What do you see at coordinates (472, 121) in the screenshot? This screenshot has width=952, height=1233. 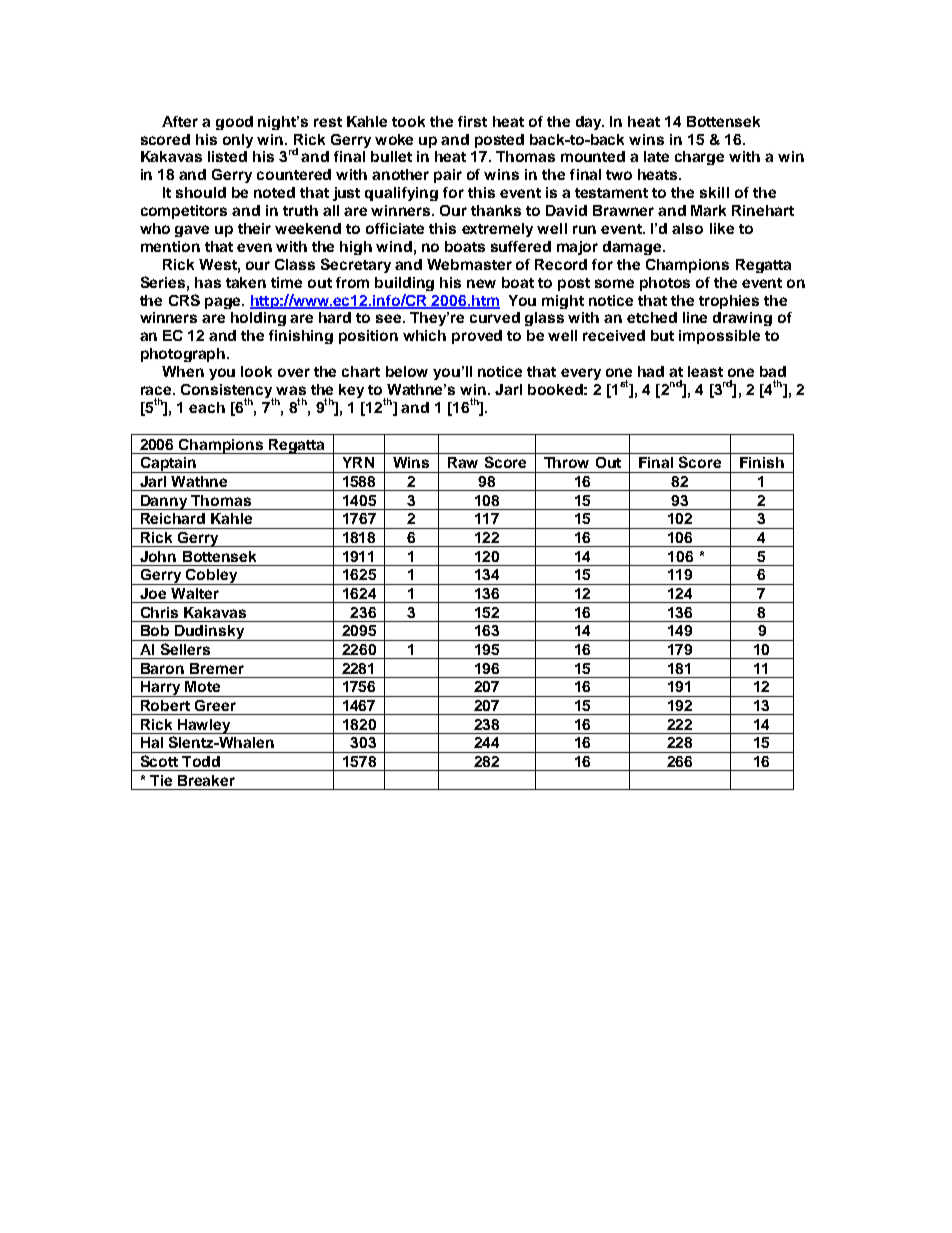 I see `first` at bounding box center [472, 121].
